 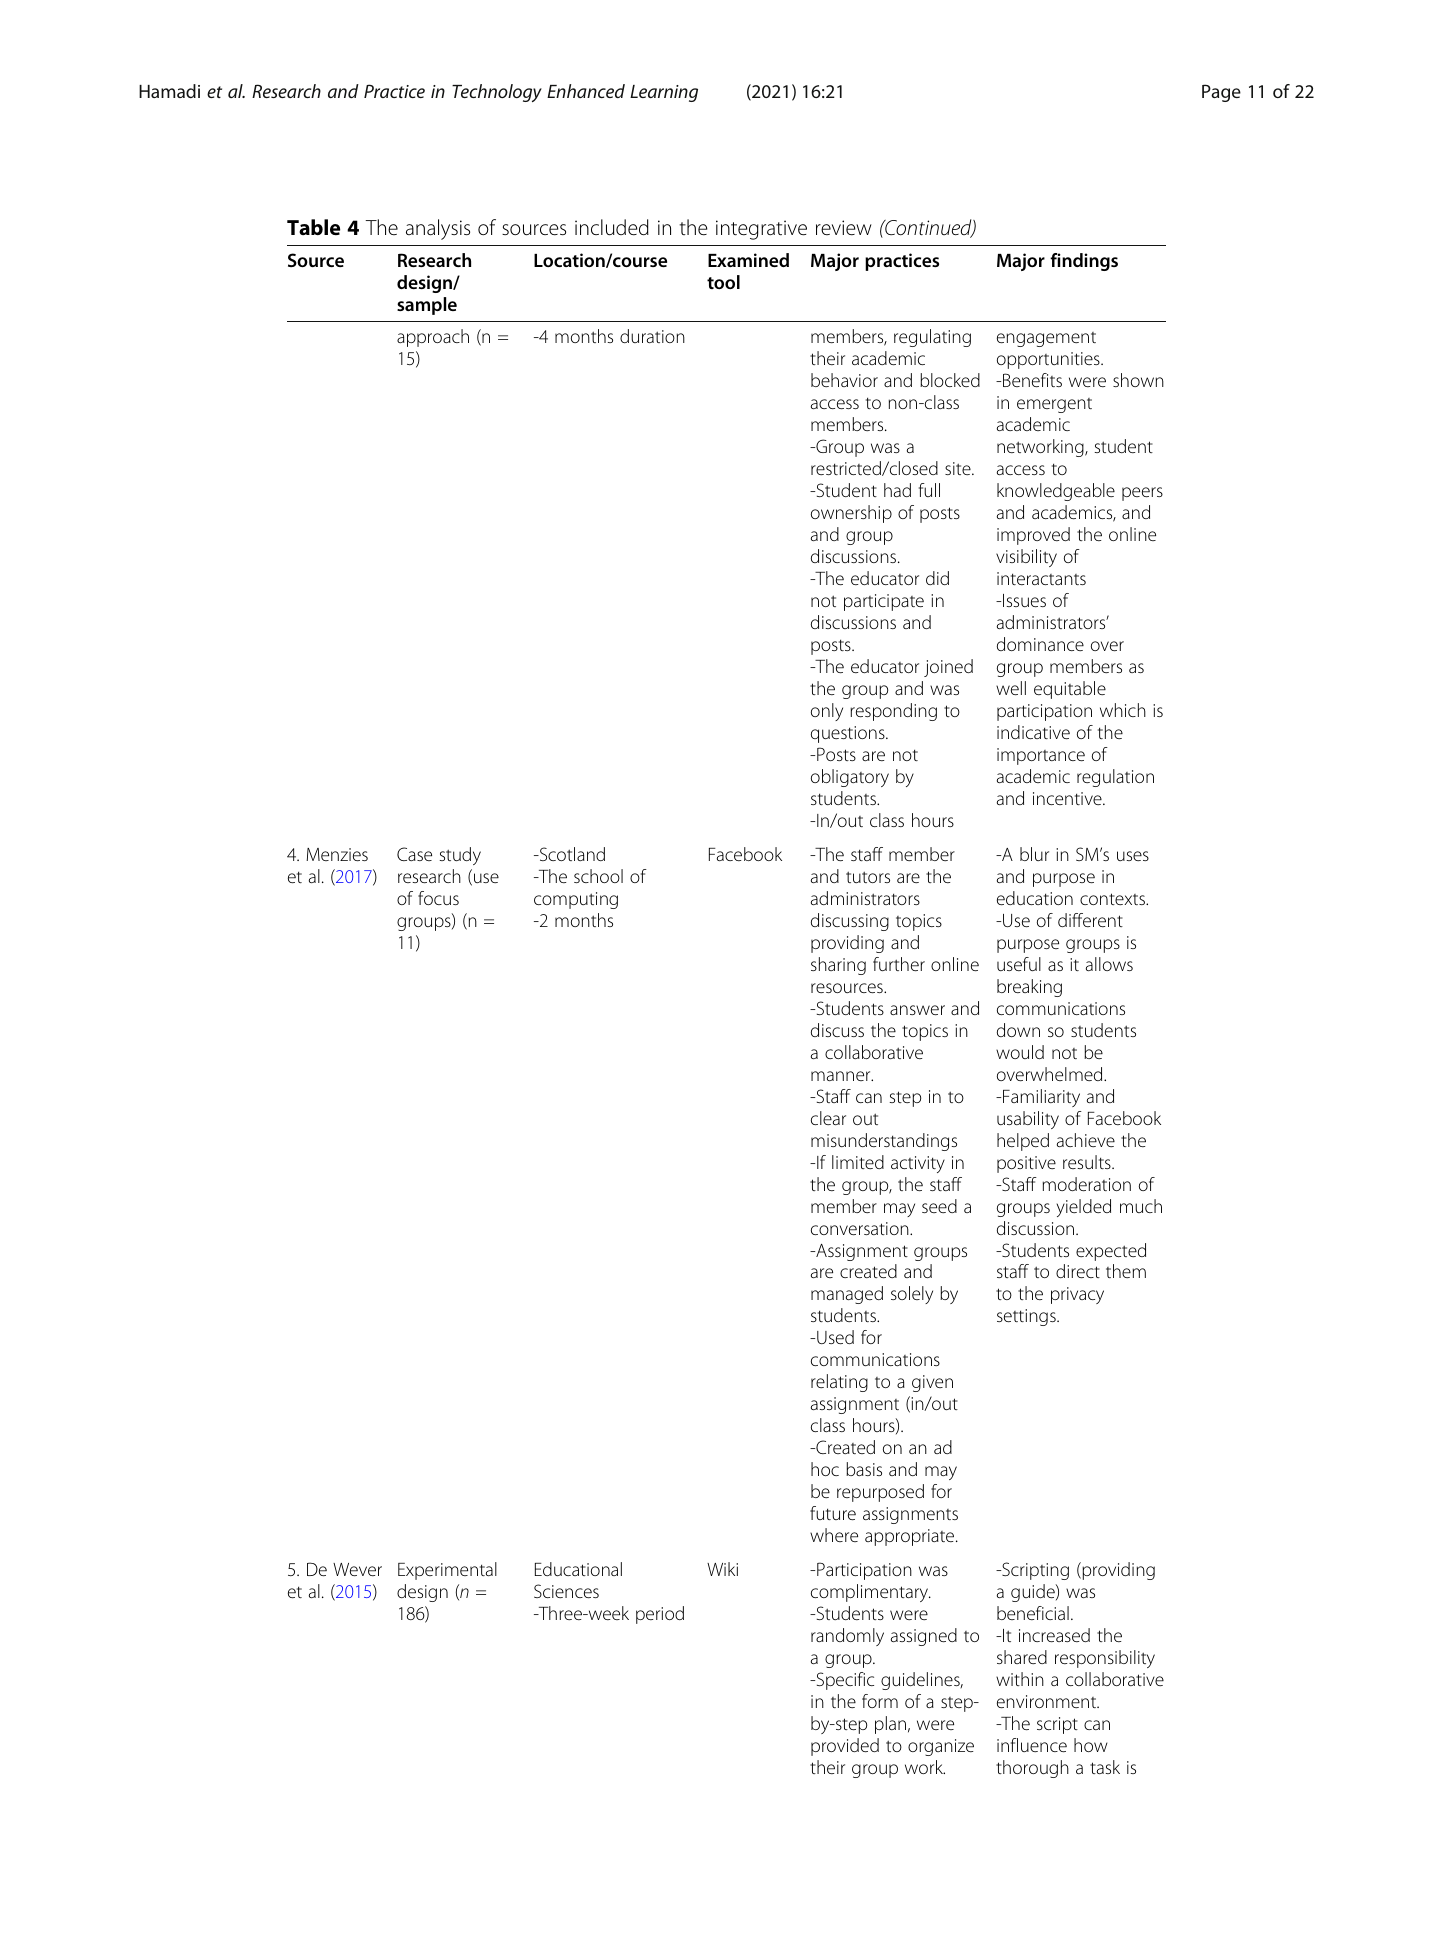 What do you see at coordinates (497, 93) in the image?
I see `Technology` at bounding box center [497, 93].
